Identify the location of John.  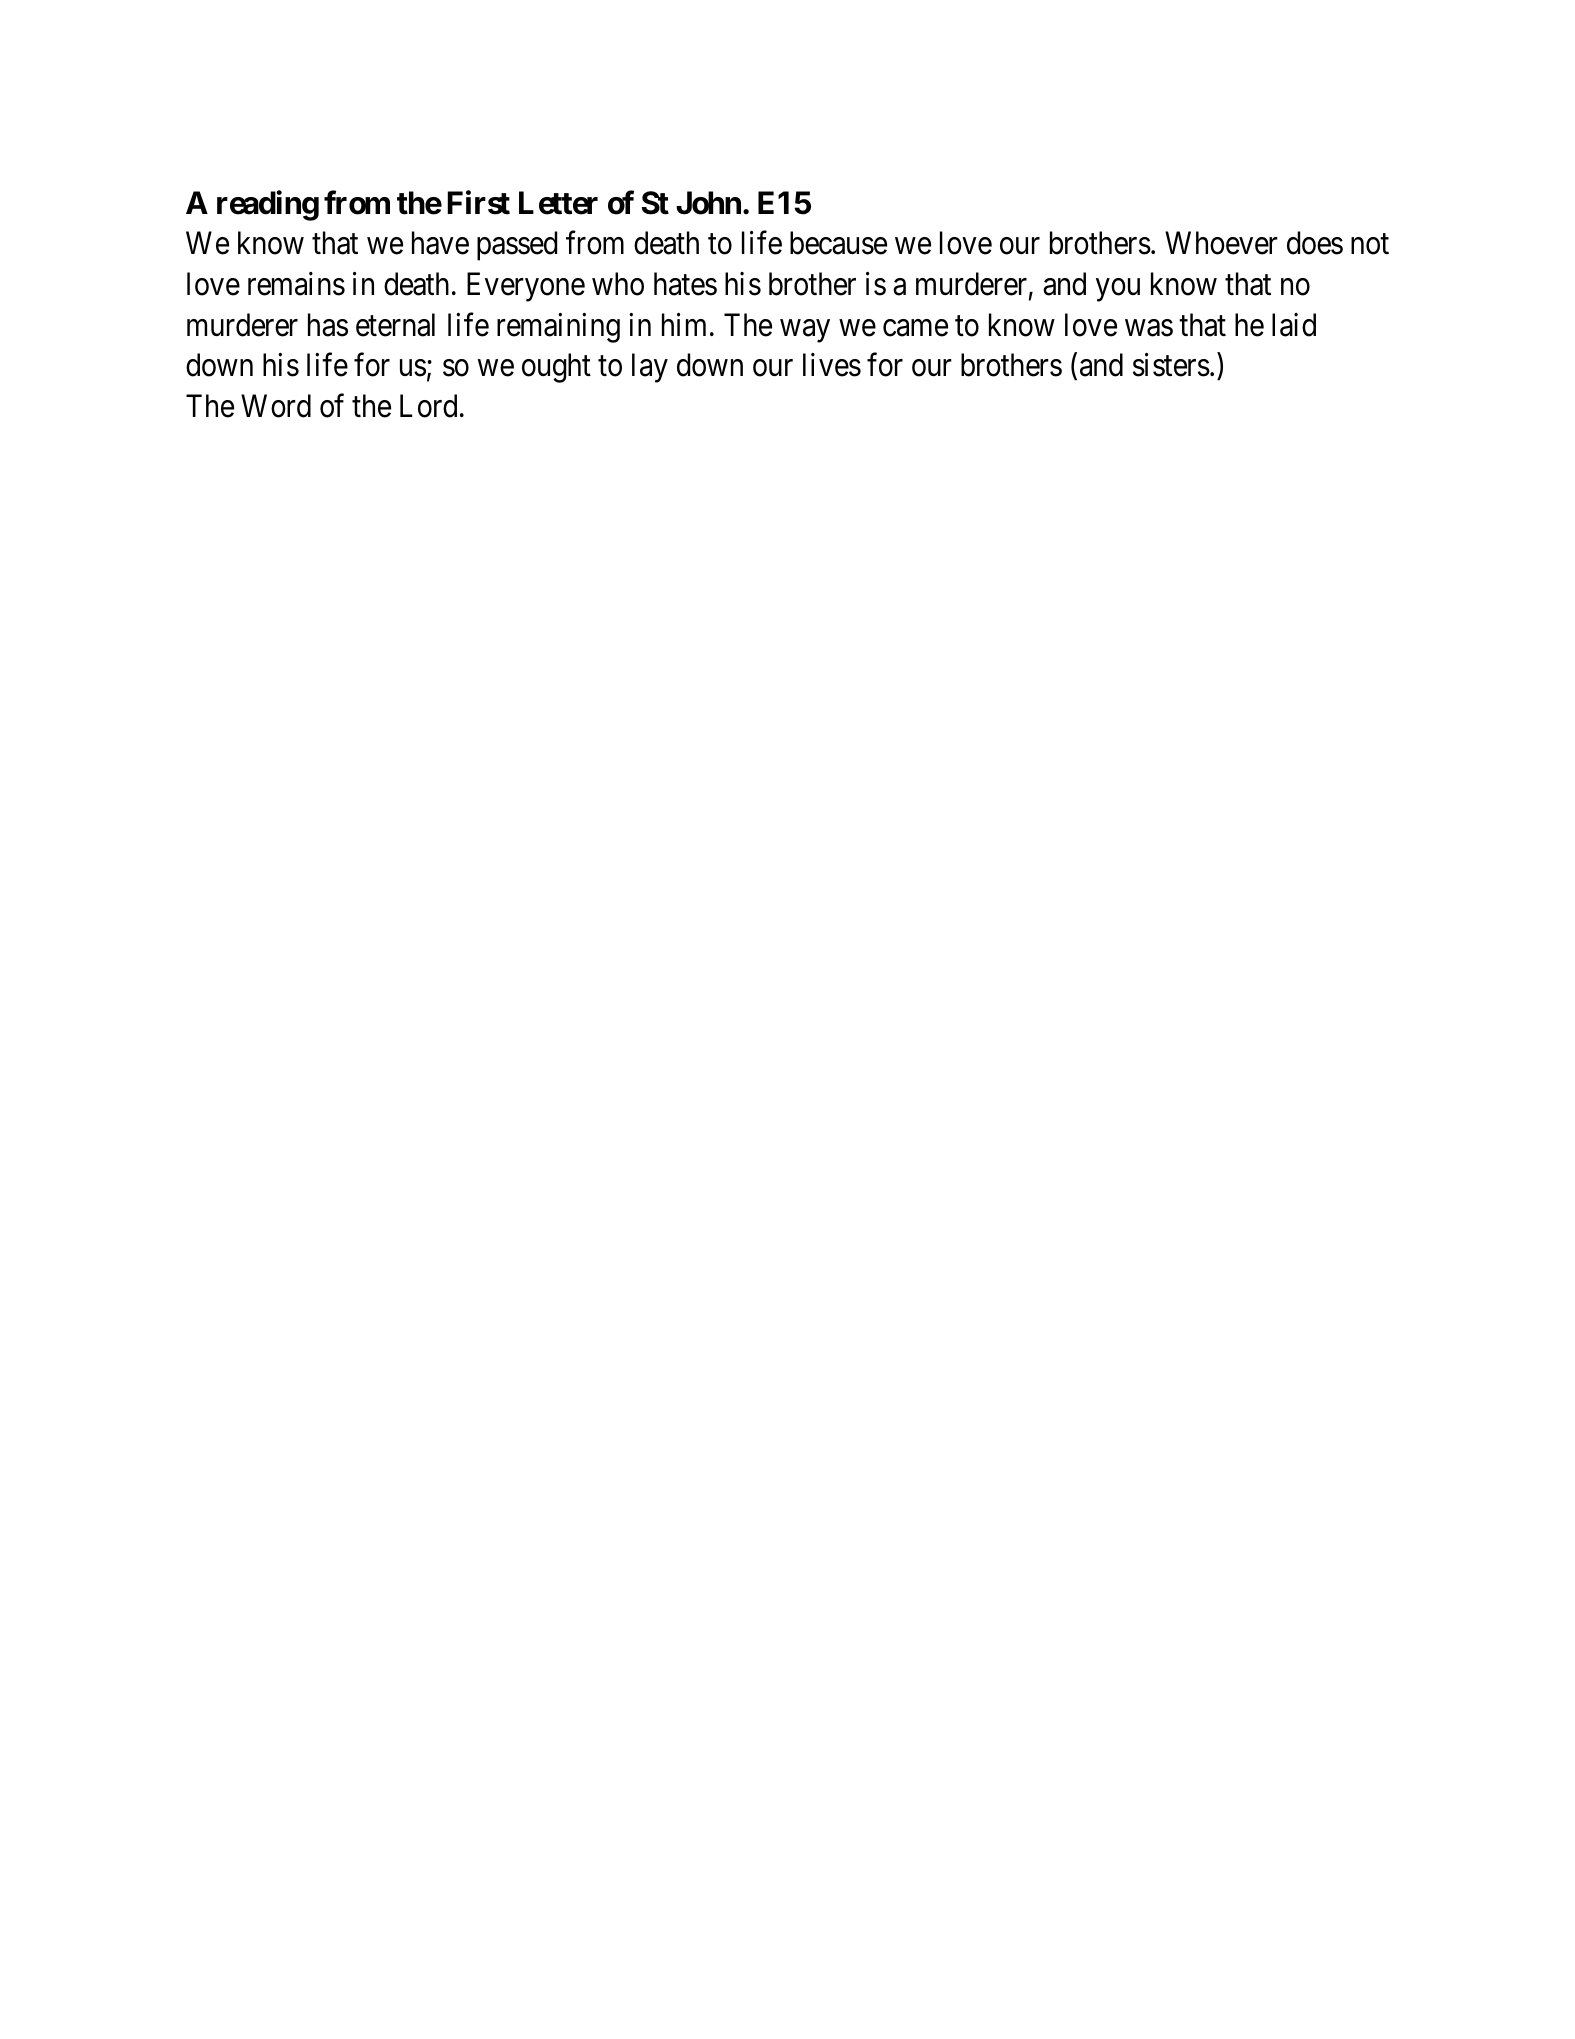
(708, 203).
